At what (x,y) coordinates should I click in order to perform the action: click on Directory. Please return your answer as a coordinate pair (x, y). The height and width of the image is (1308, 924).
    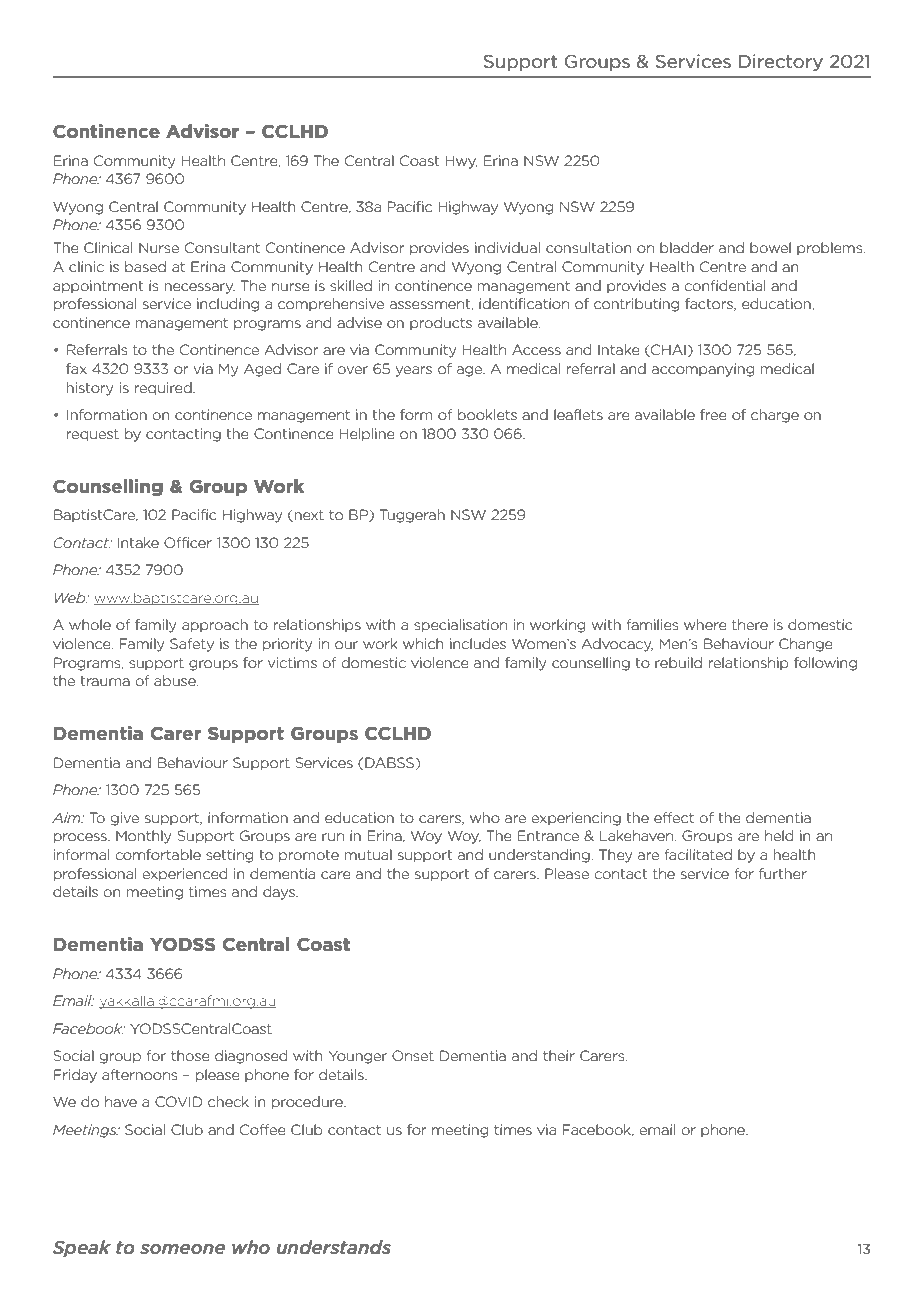
    Looking at the image, I should click on (781, 62).
